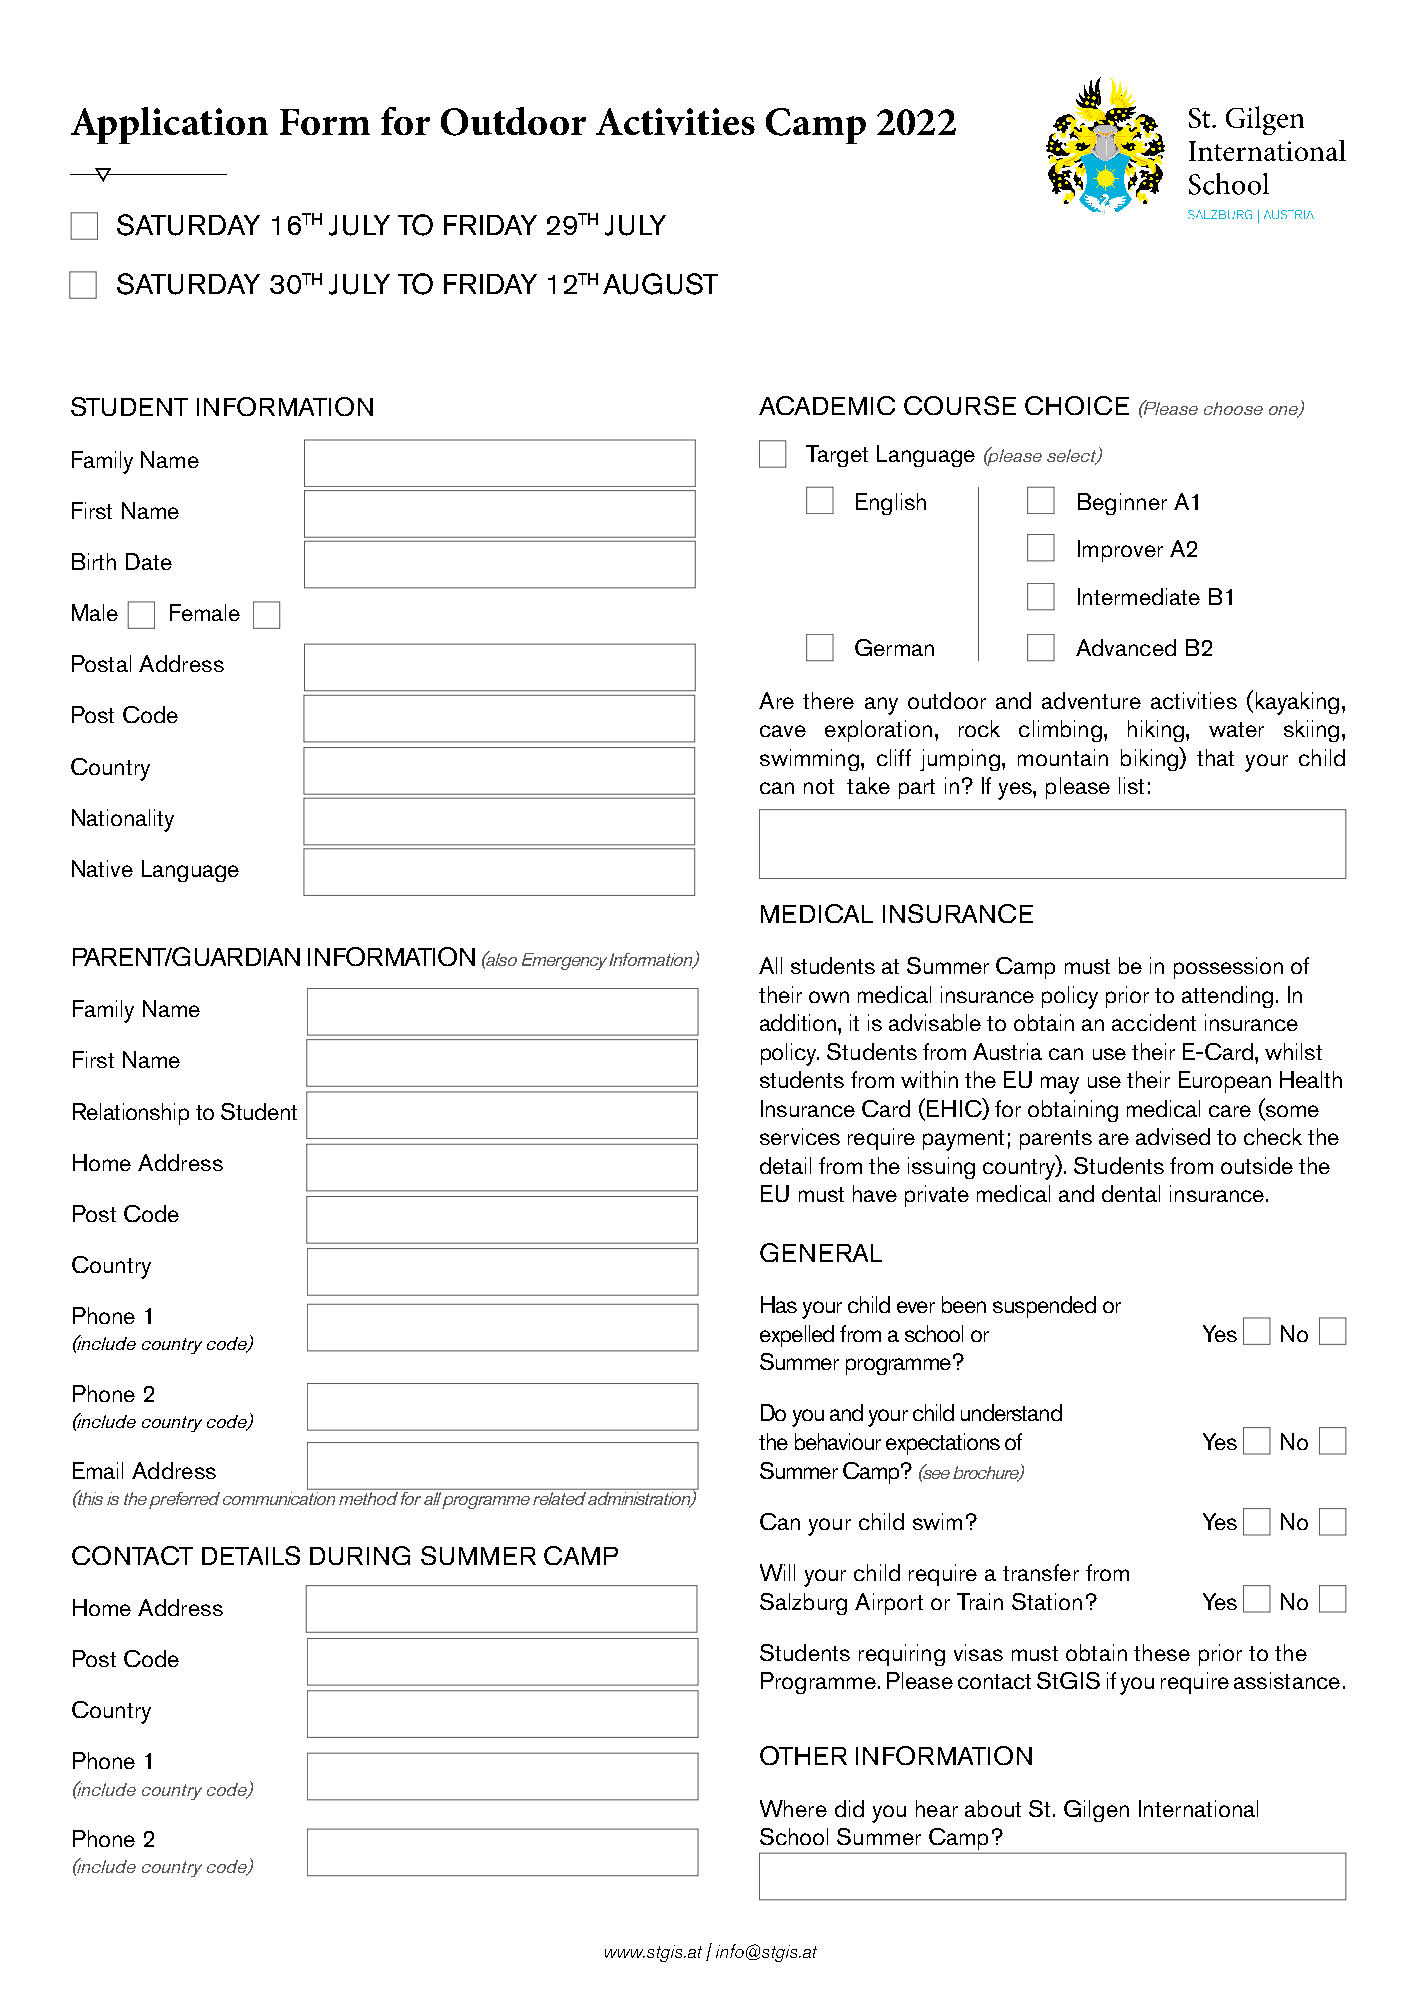 The width and height of the screenshot is (1417, 2004). What do you see at coordinates (360, 1555) in the screenshot?
I see `DURING` at bounding box center [360, 1555].
